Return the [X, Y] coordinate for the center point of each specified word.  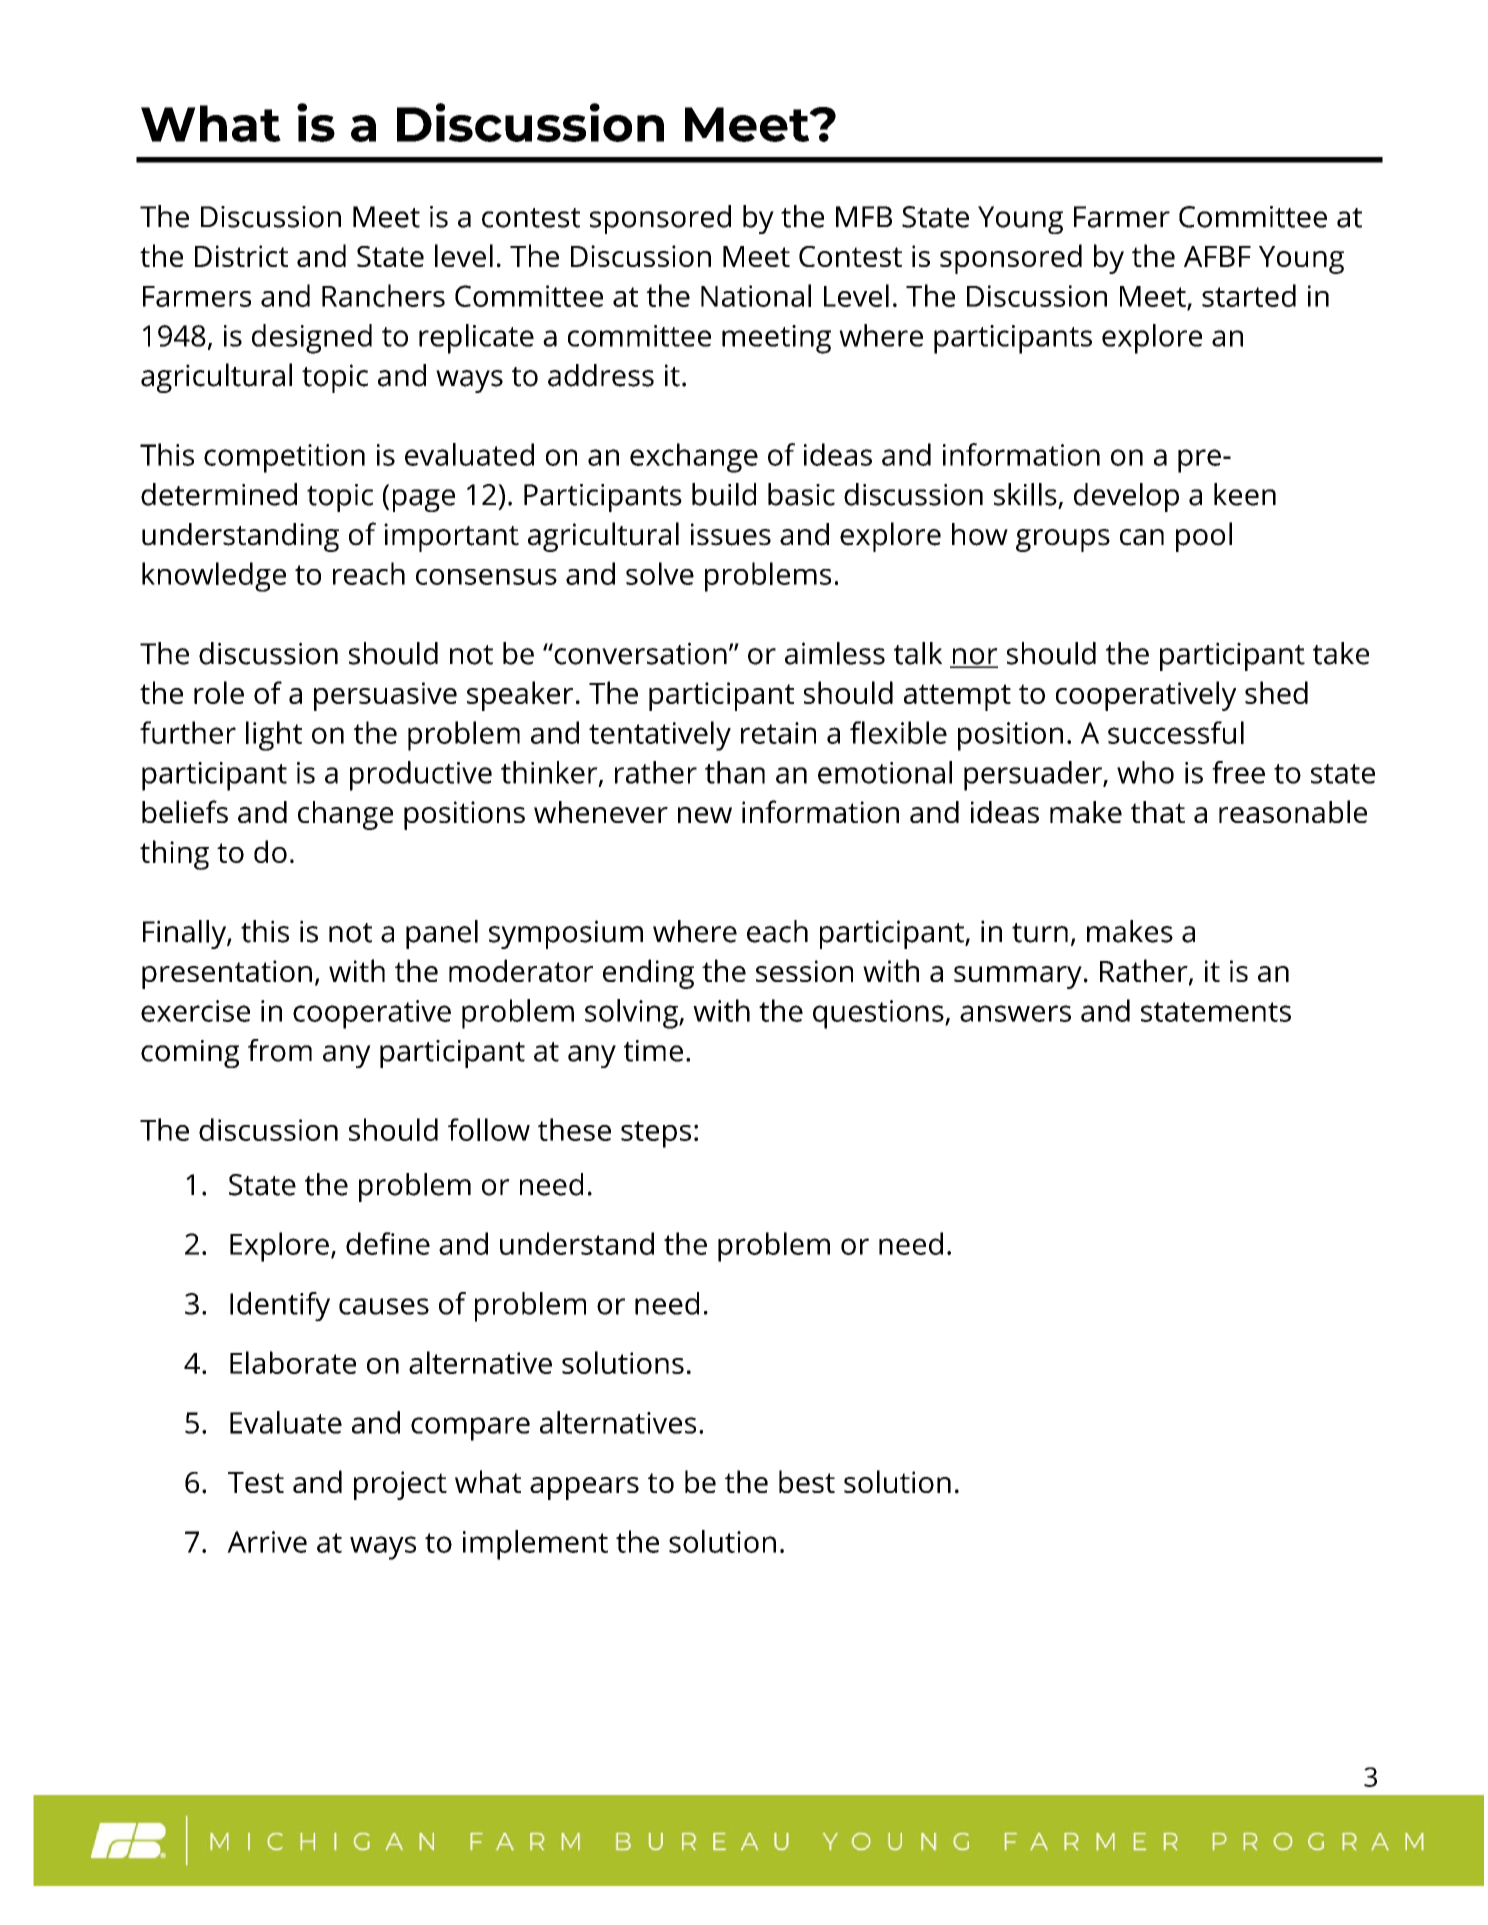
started [1249, 295]
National [756, 295]
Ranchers [383, 295]
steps [656, 1134]
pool [1204, 537]
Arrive [267, 1542]
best [807, 1481]
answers [1015, 1013]
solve [660, 573]
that [1158, 812]
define [388, 1243]
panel [442, 934]
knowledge [214, 577]
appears [584, 1488]
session [804, 971]
